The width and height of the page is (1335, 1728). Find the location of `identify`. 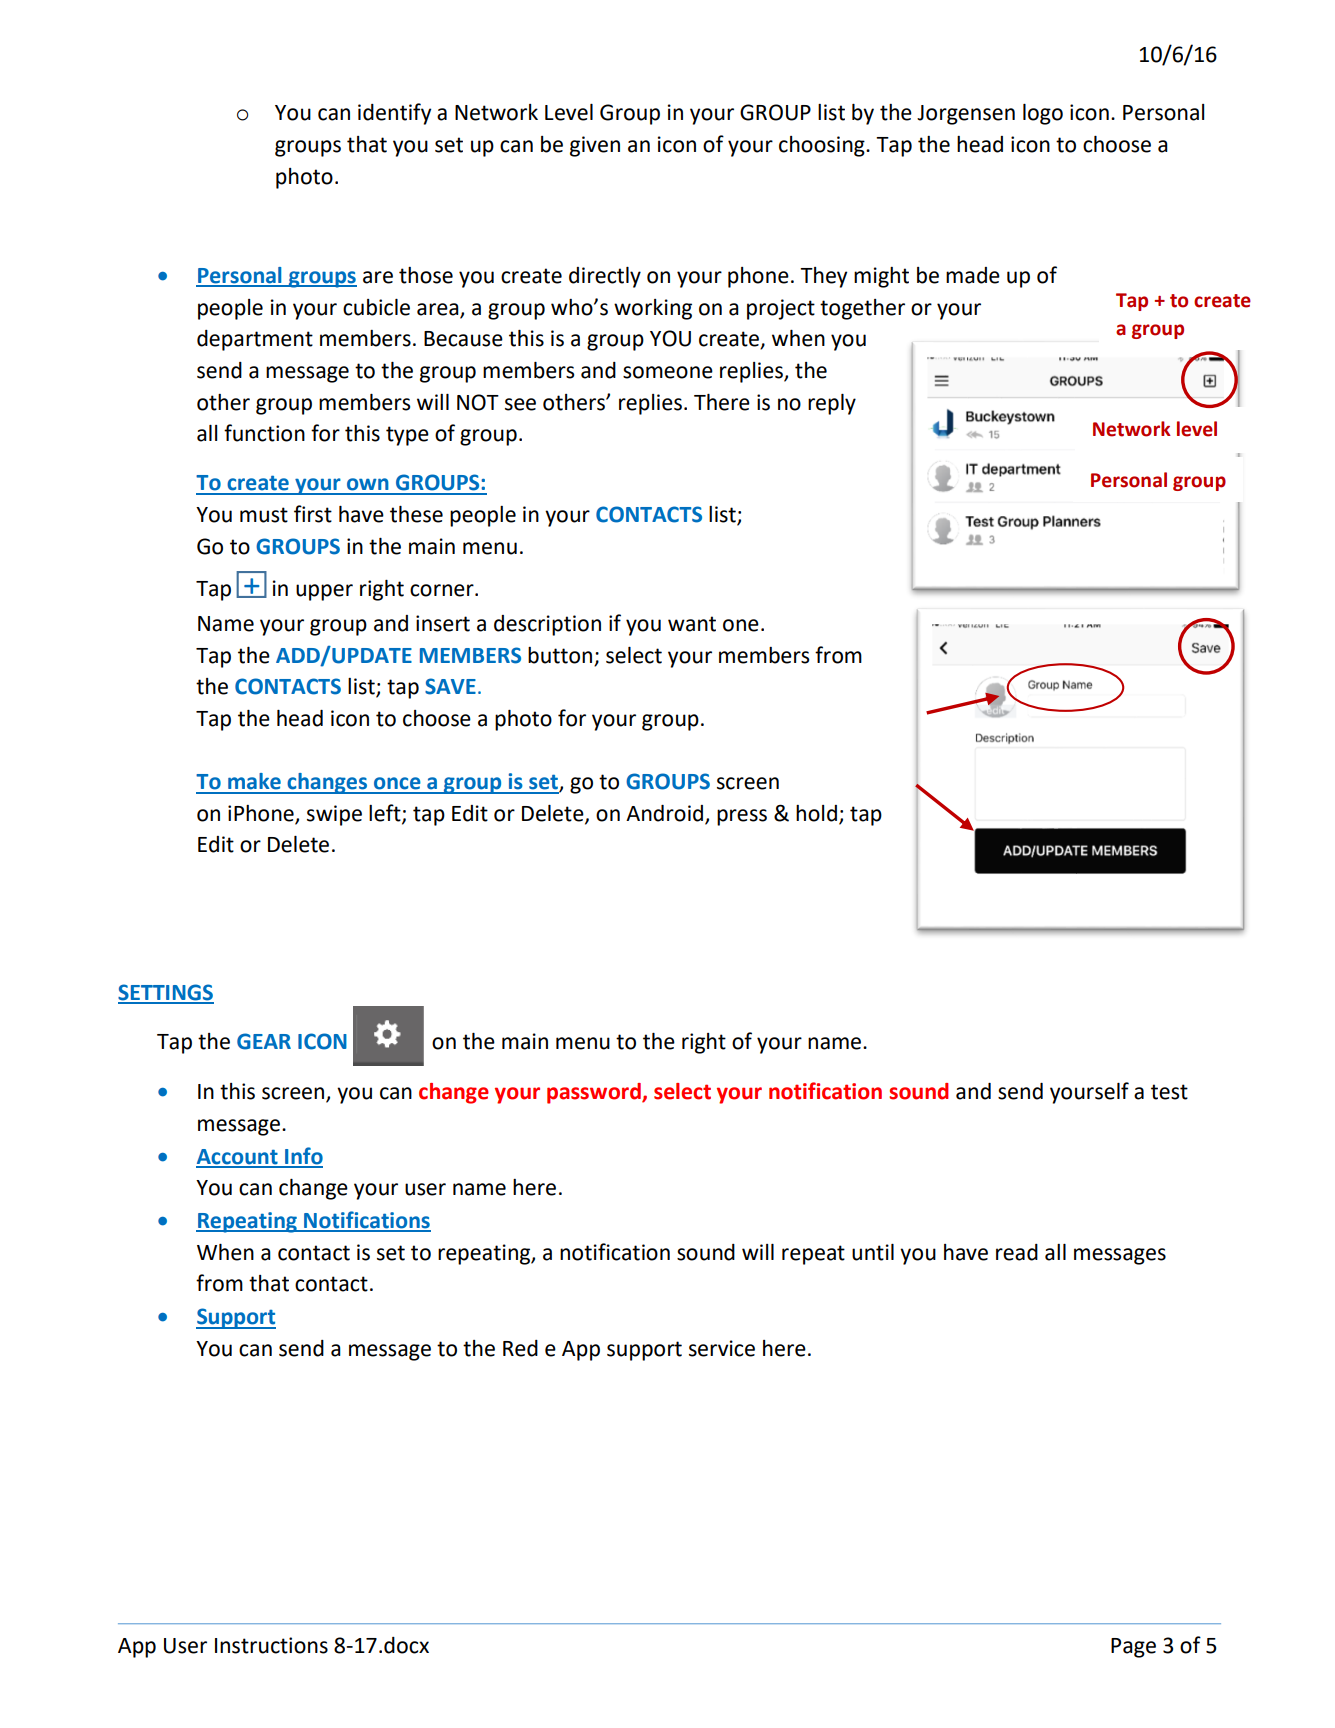

identify is located at coordinates (394, 114).
